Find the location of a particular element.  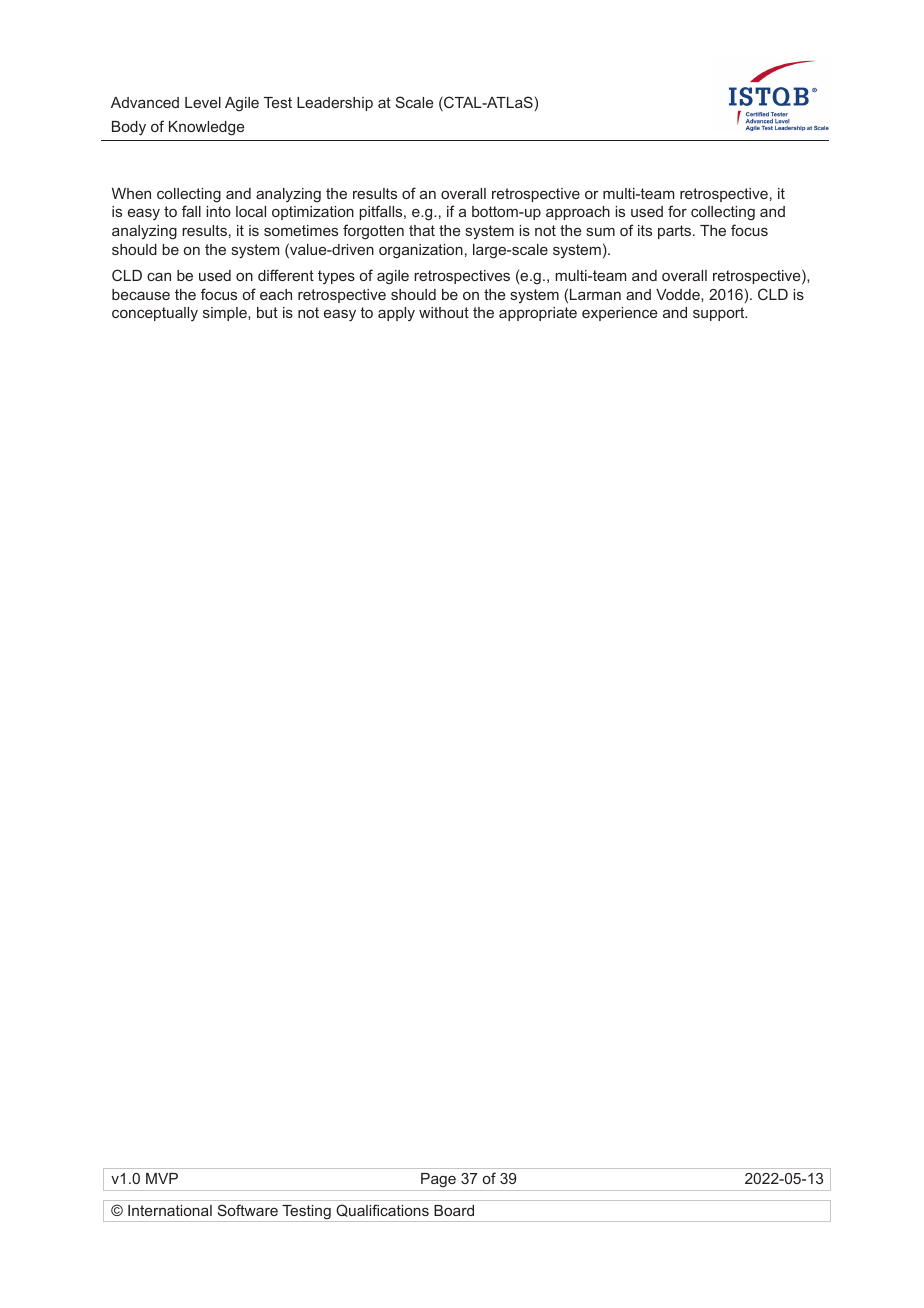

Knowledge is located at coordinates (206, 128).
